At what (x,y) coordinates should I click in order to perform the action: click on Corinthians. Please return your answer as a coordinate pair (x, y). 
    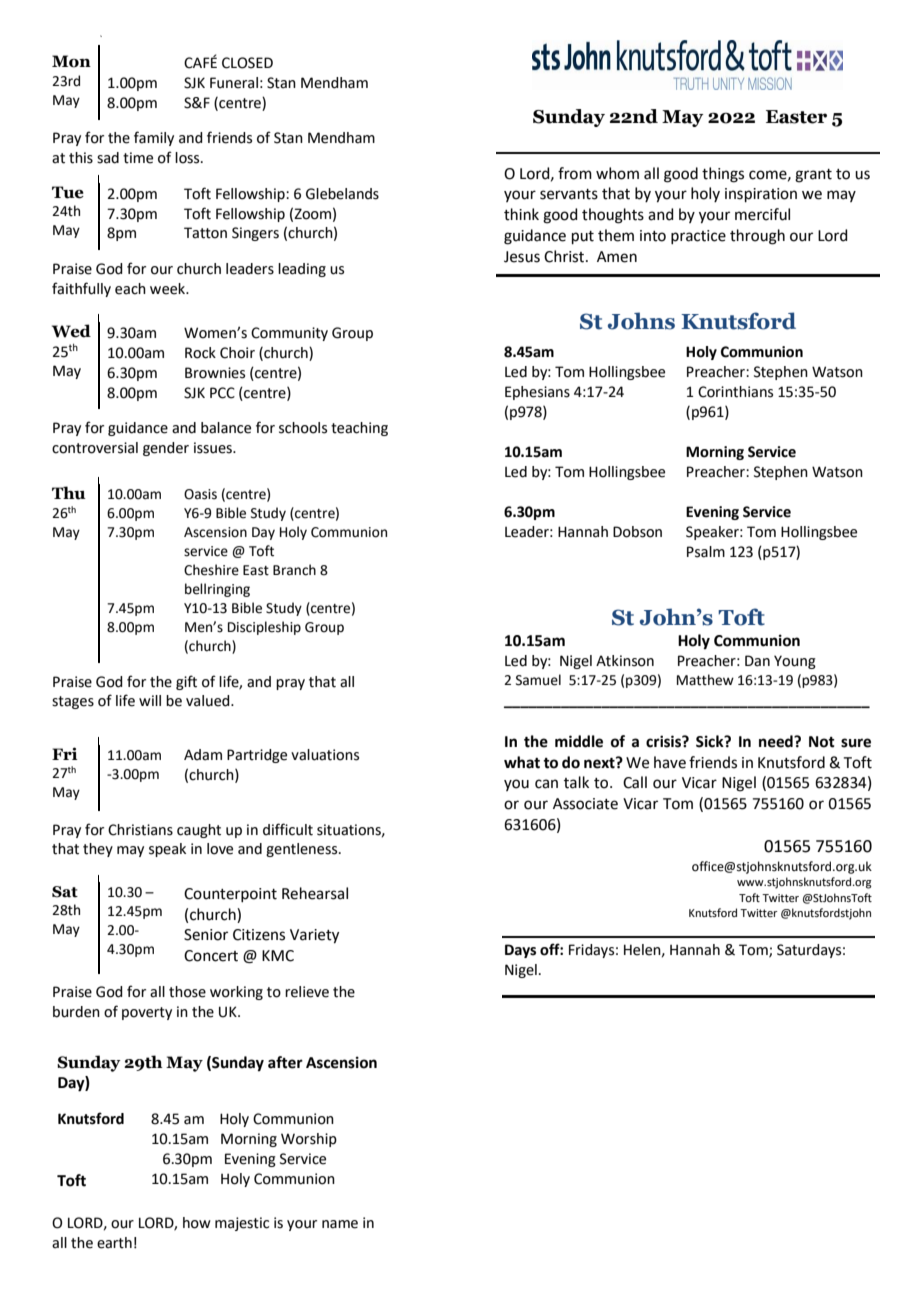
    Looking at the image, I should click on (735, 392).
